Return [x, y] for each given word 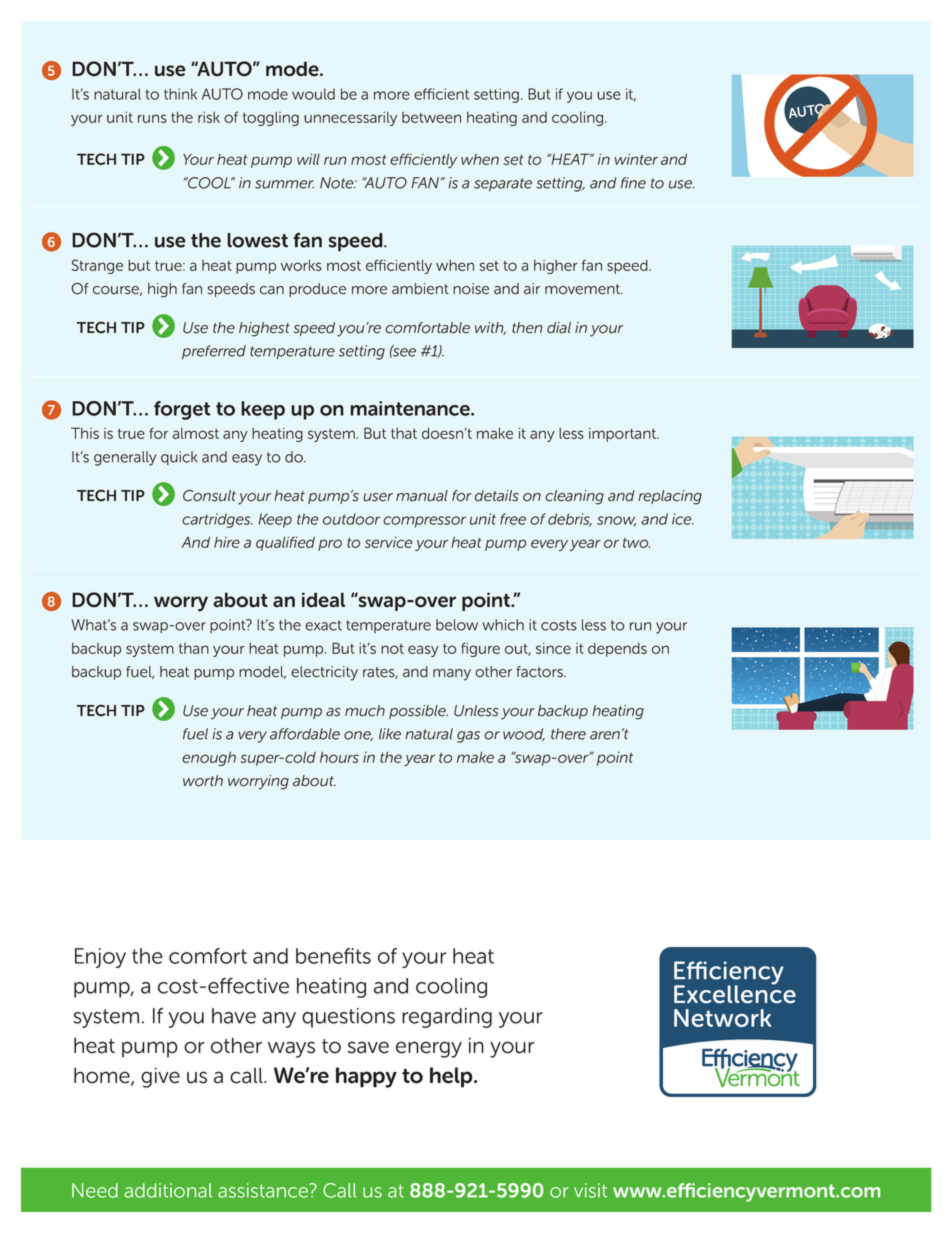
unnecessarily [350, 119]
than [194, 648]
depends [617, 650]
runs [152, 118]
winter [636, 159]
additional [168, 1190]
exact [323, 625]
